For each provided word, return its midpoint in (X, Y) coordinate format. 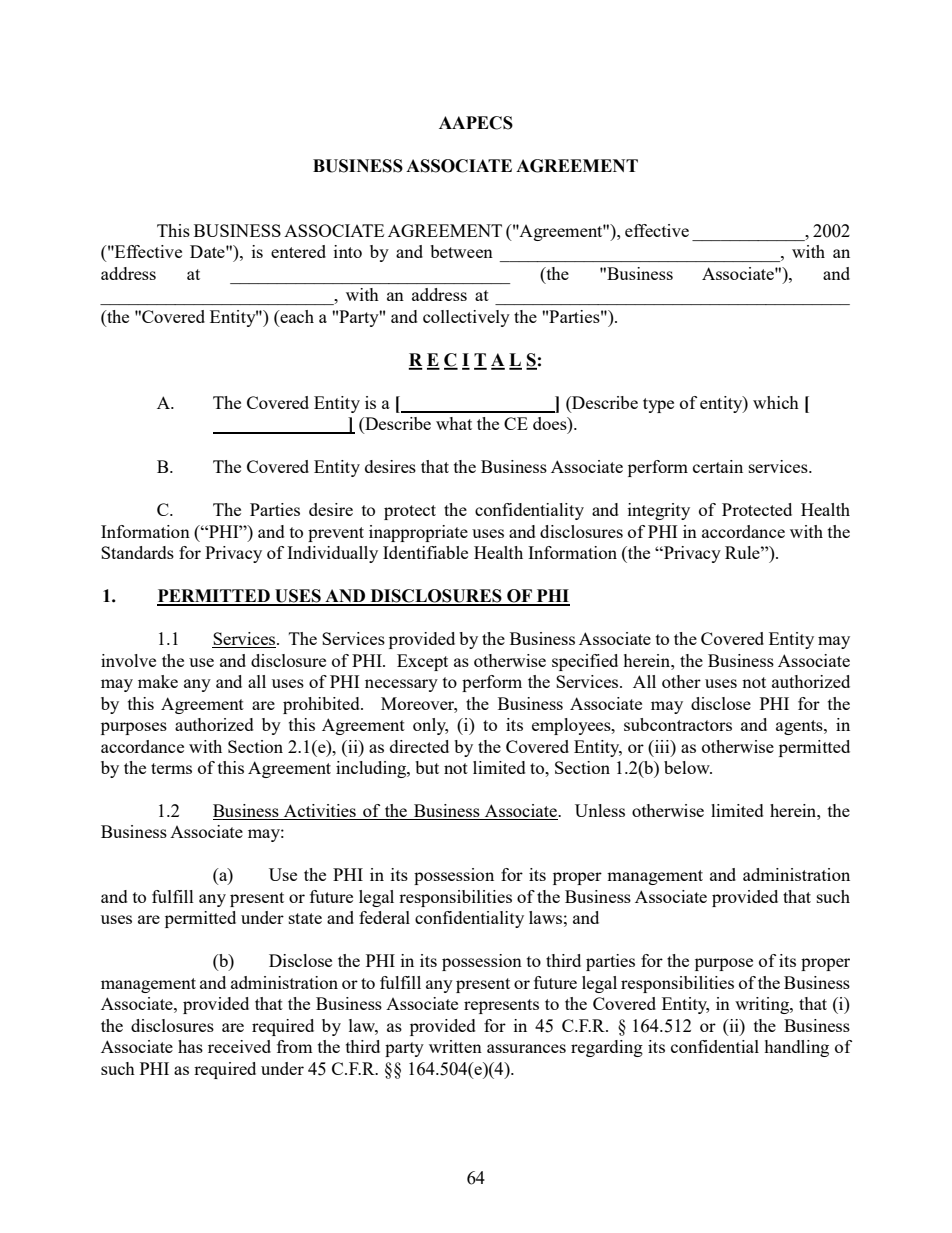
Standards (137, 552)
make (158, 681)
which (776, 402)
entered (298, 251)
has (190, 1046)
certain (718, 466)
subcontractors (678, 724)
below (688, 767)
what (454, 423)
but (427, 767)
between (461, 251)
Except (422, 662)
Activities (320, 812)
